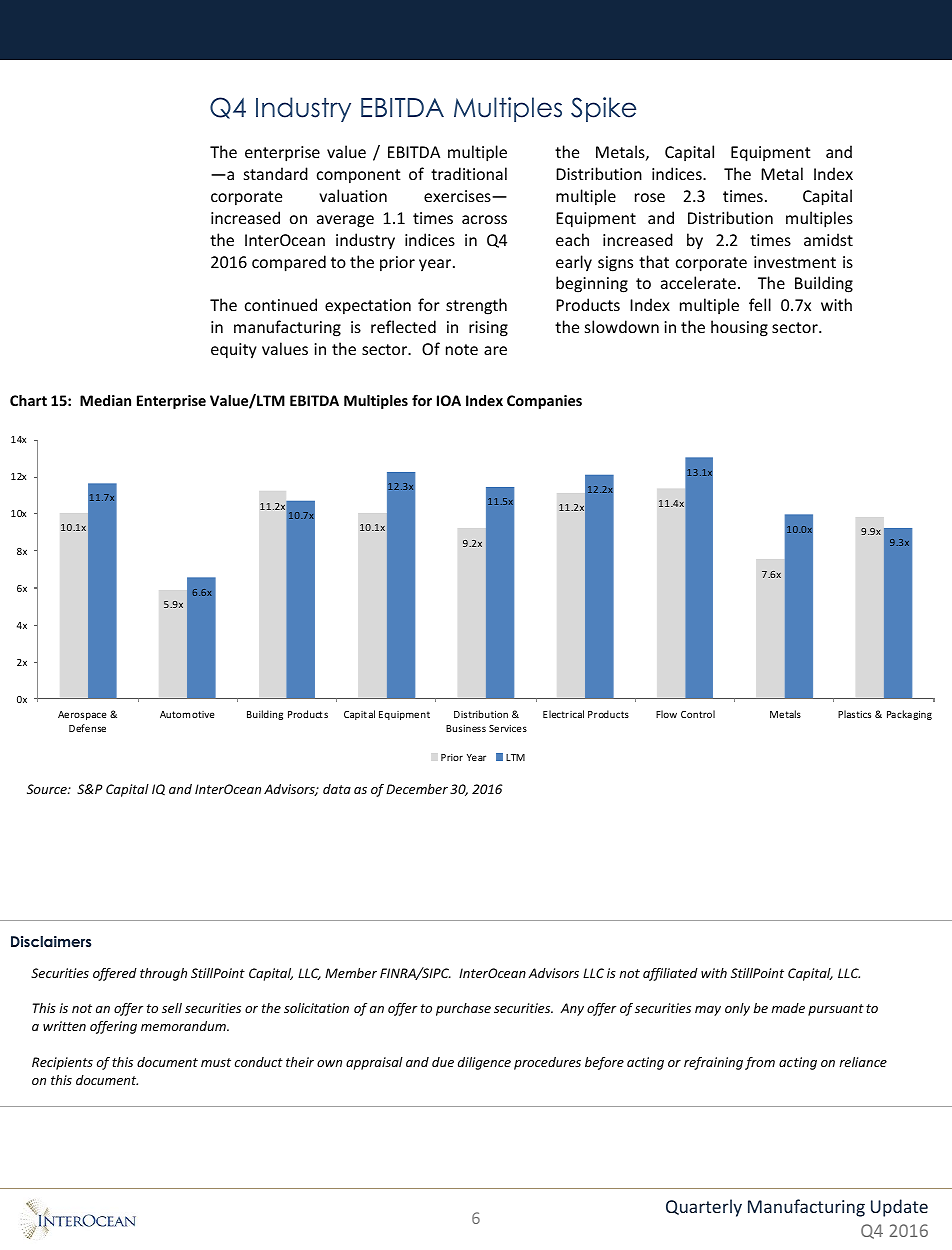  I want to click on December, so click(417, 789).
